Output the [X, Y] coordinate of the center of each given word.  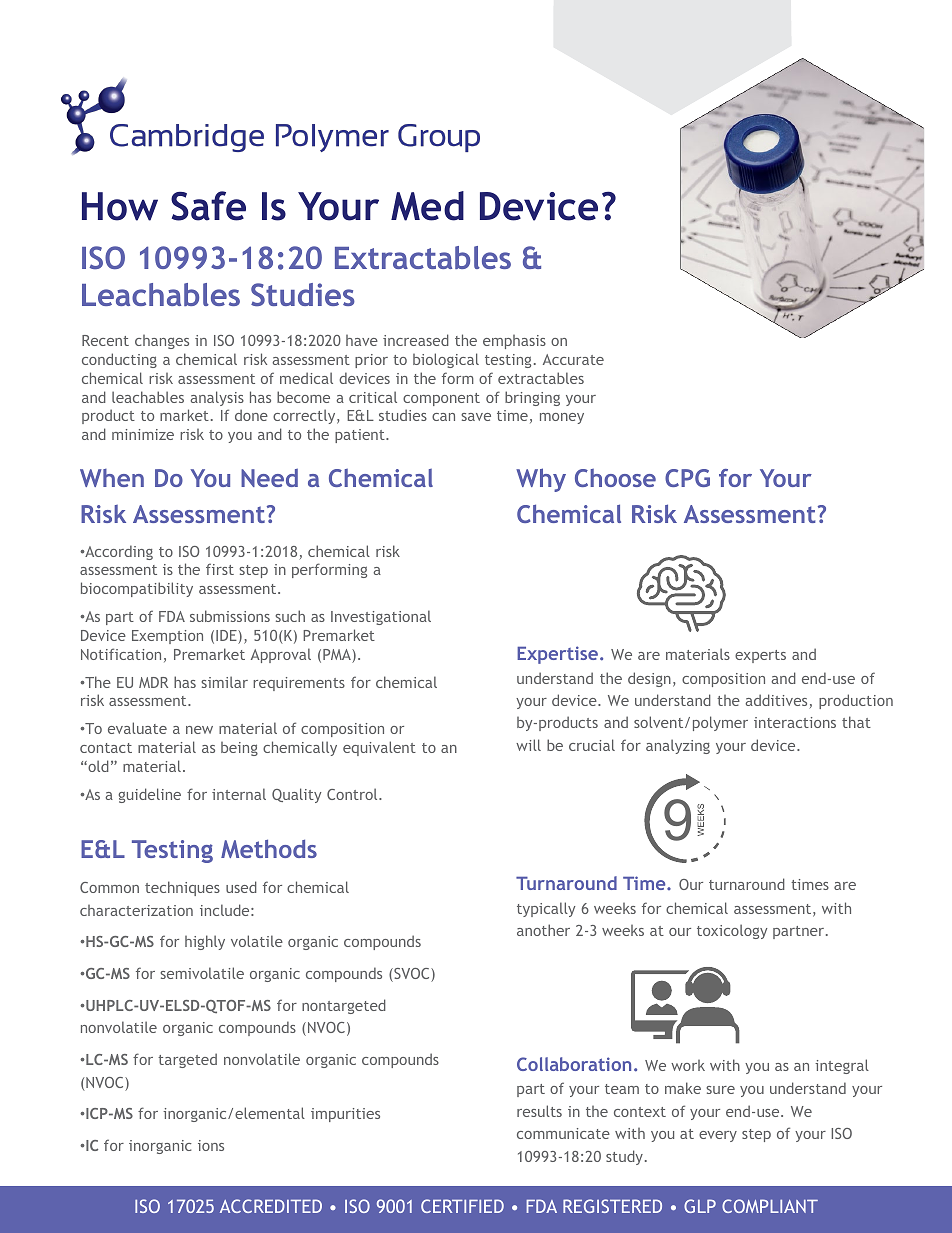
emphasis [514, 342]
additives [777, 701]
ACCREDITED [271, 1206]
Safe [208, 206]
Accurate [573, 359]
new [199, 730]
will [528, 745]
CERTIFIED [462, 1206]
